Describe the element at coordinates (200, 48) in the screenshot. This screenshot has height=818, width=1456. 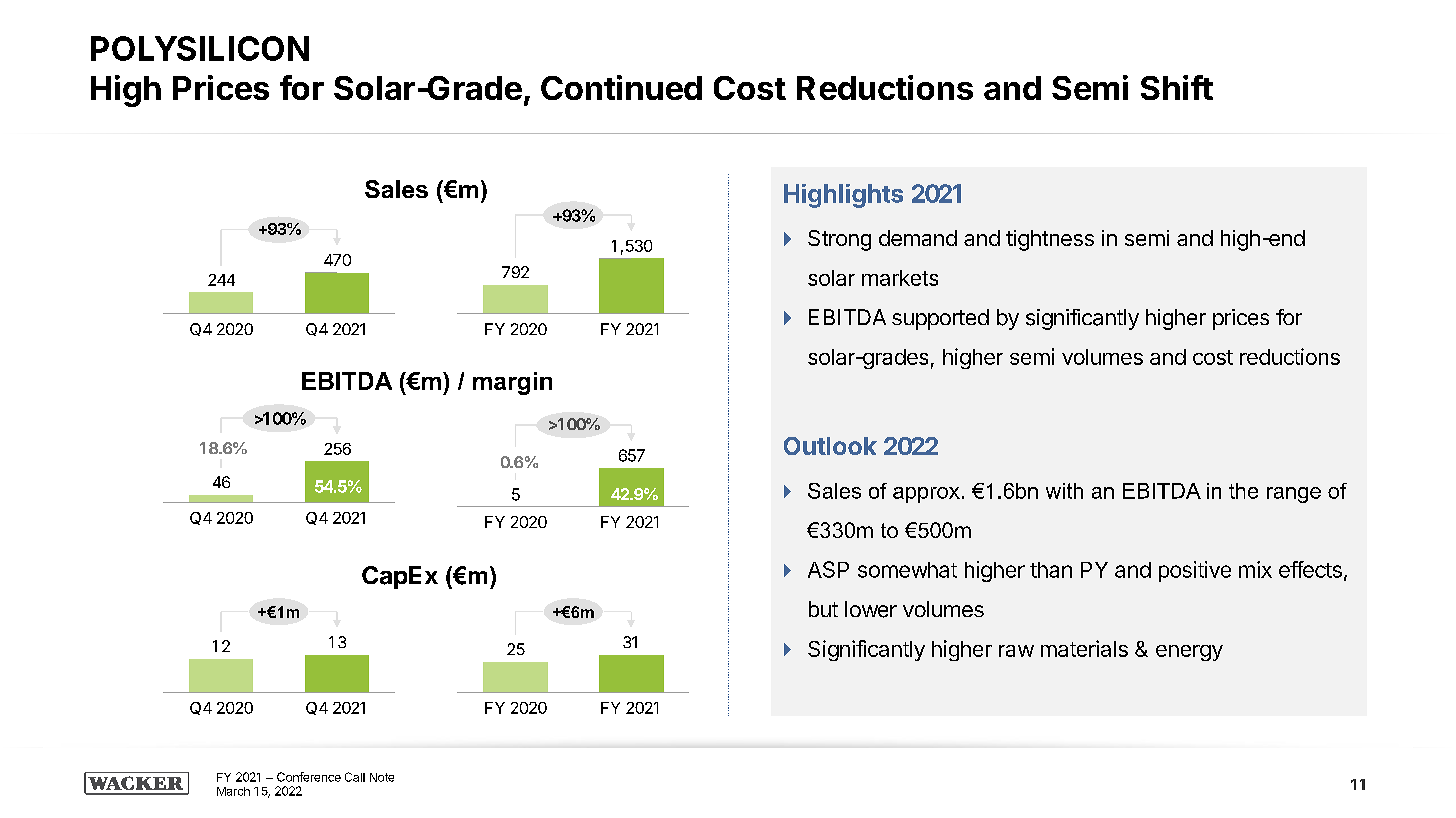
I see `POLYSILICON` at that location.
